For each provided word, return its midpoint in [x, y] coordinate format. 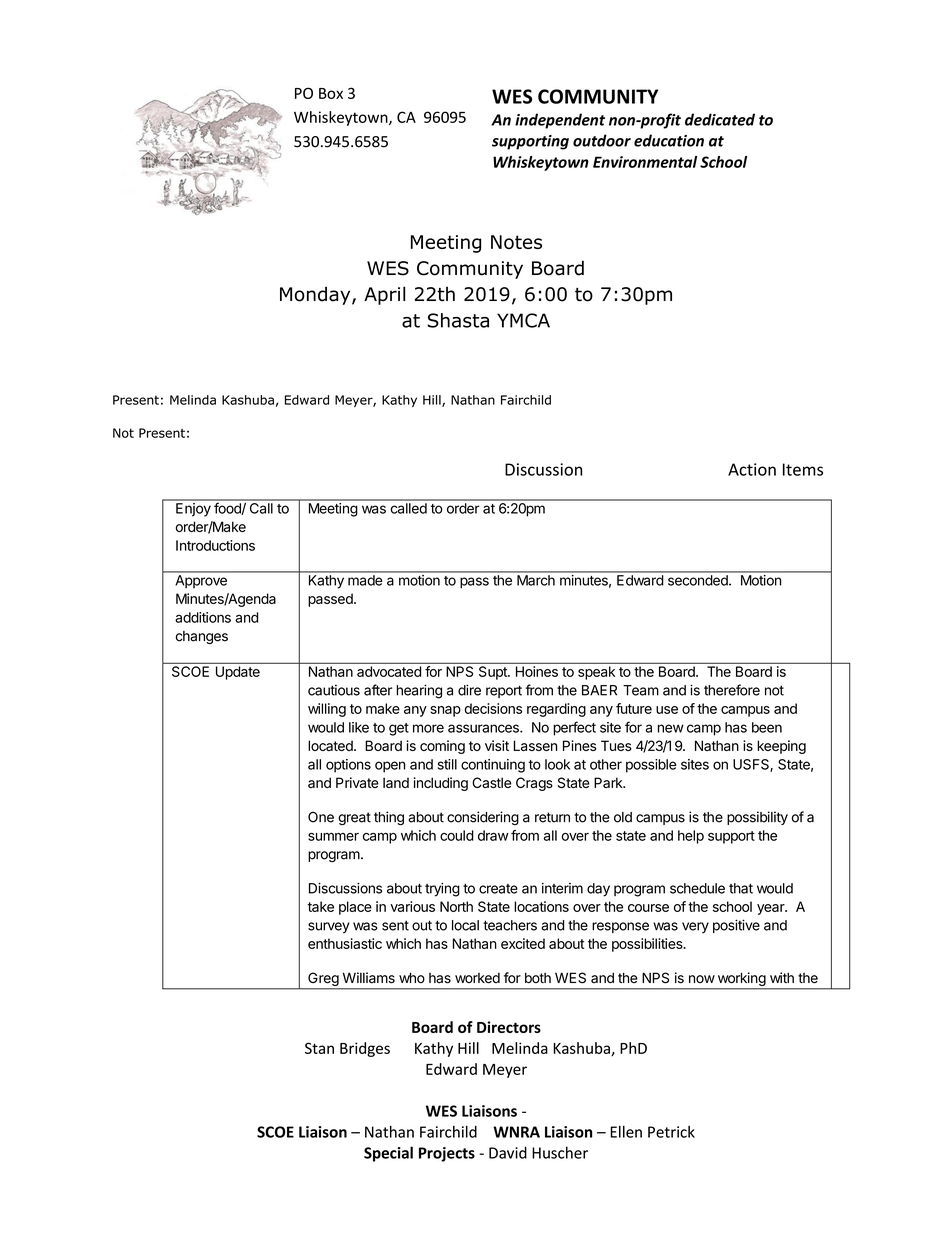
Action [752, 469]
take [321, 906]
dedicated [720, 119]
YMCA [523, 320]
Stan [319, 1048]
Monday [316, 295]
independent [560, 121]
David [508, 1152]
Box [331, 93]
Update [238, 673]
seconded [699, 580]
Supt [494, 673]
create [498, 889]
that [741, 888]
